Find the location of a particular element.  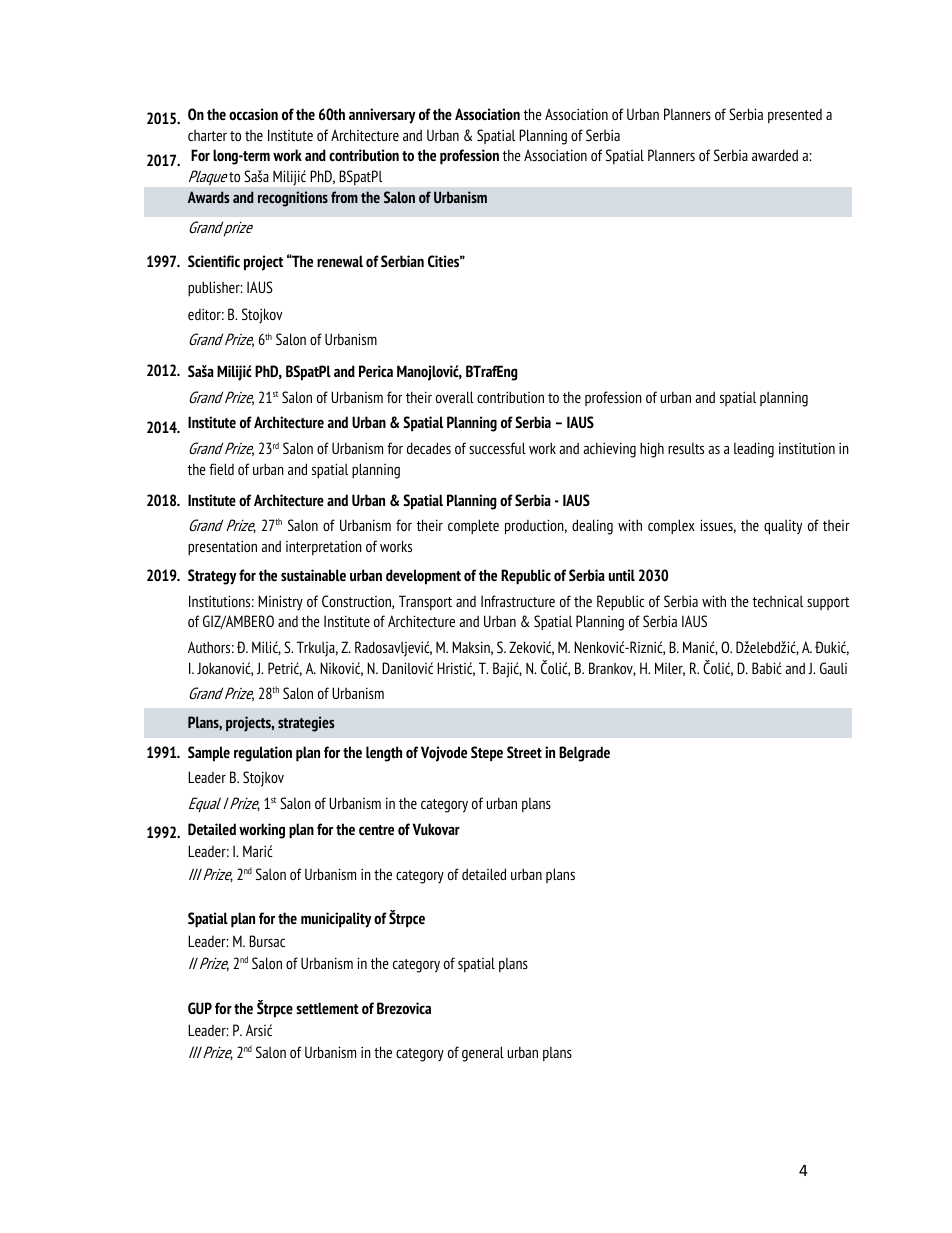

anniversary is located at coordinates (382, 116).
